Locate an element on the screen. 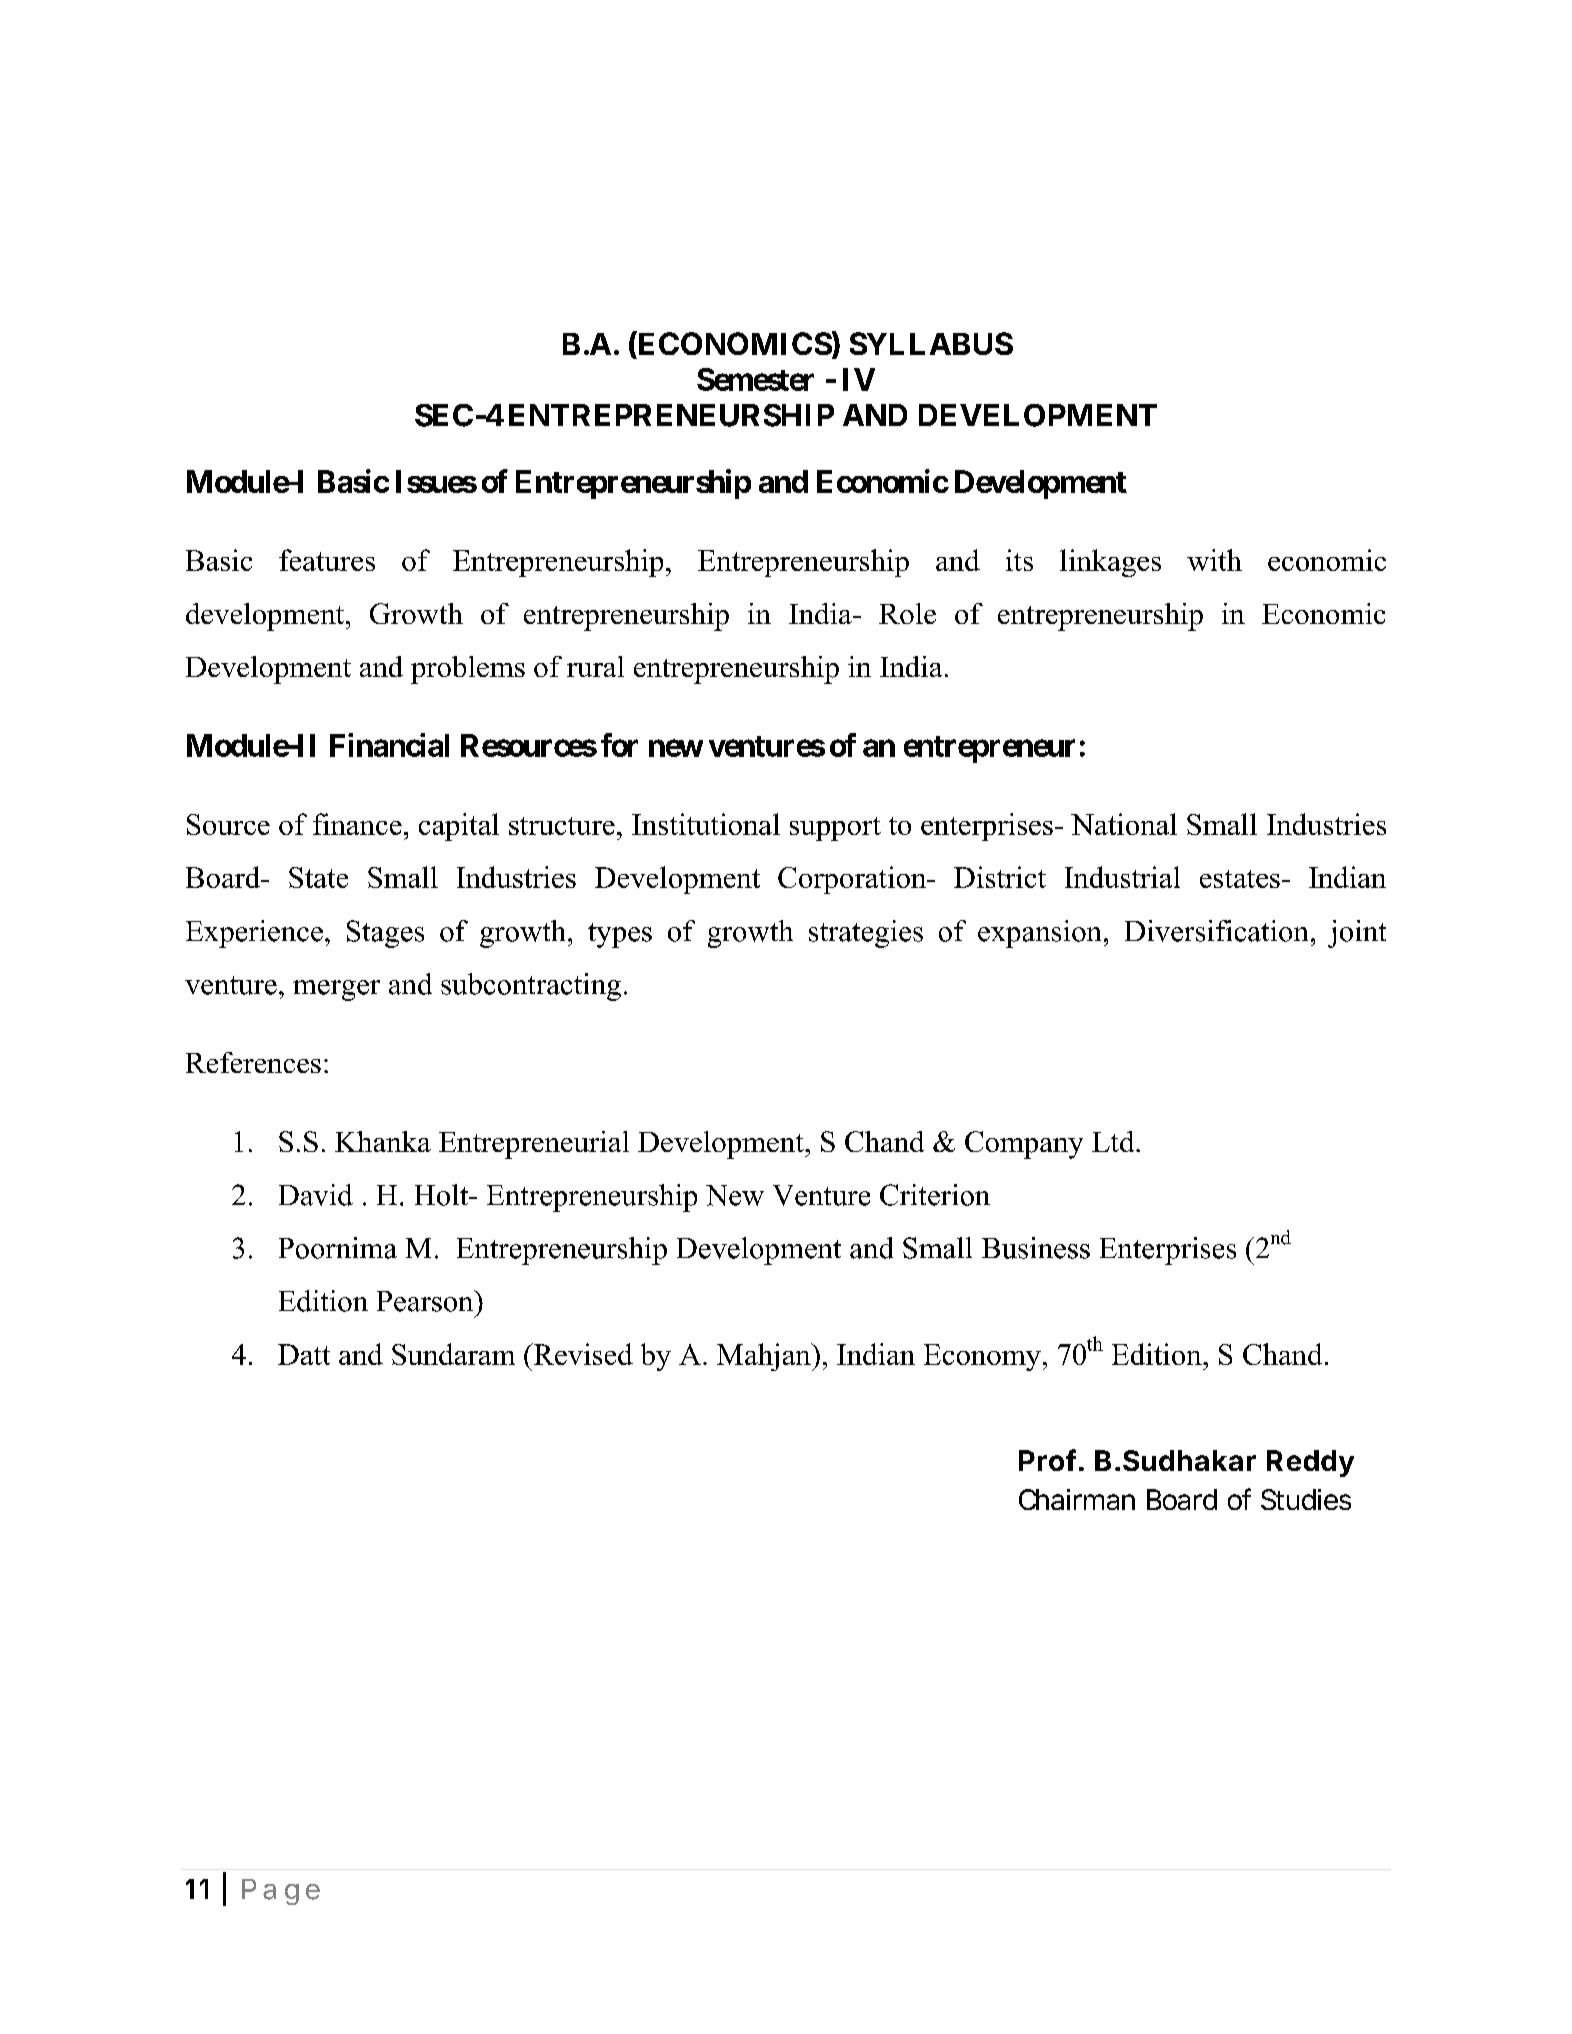  References is located at coordinates (253, 1062).
